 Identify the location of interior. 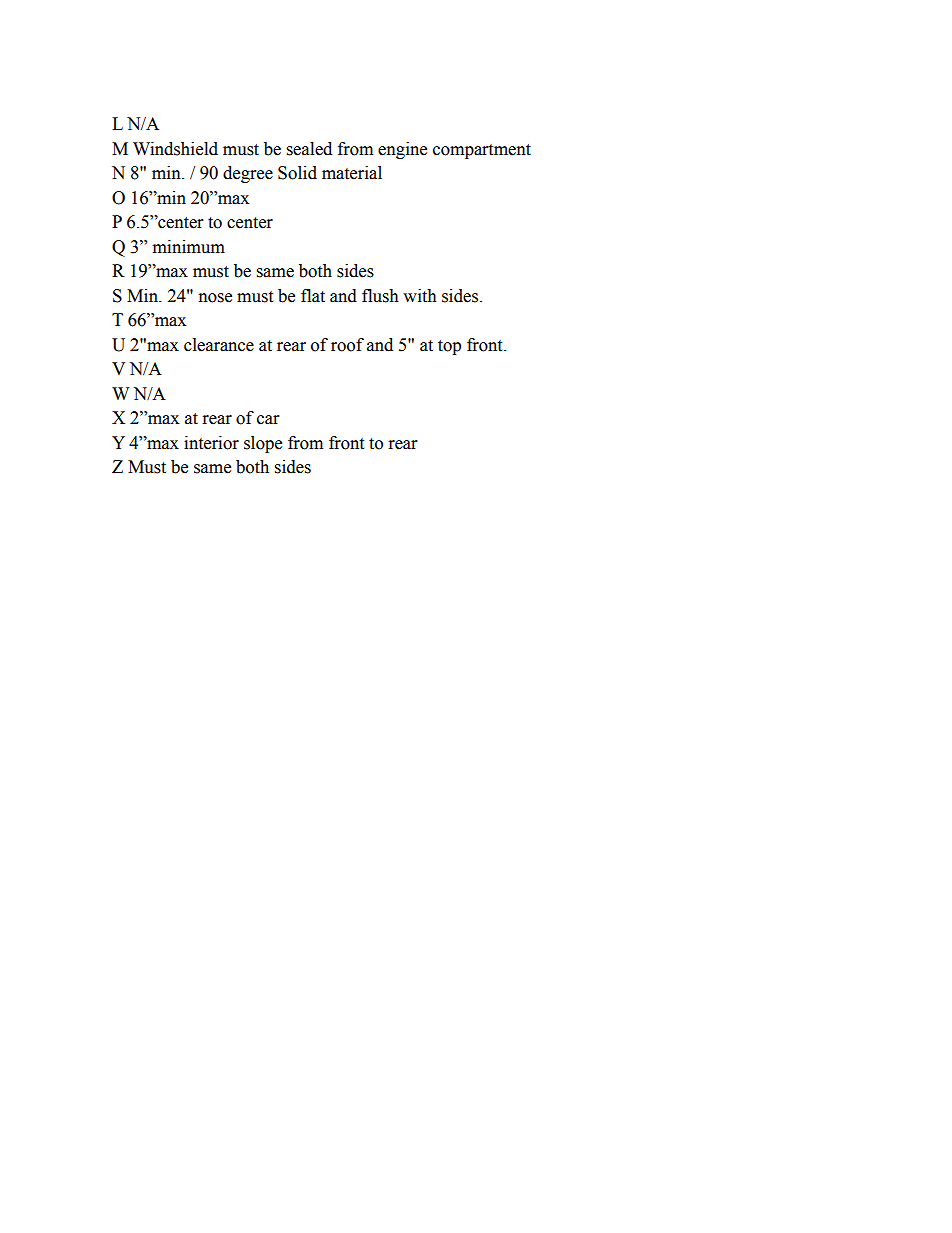
(211, 443).
